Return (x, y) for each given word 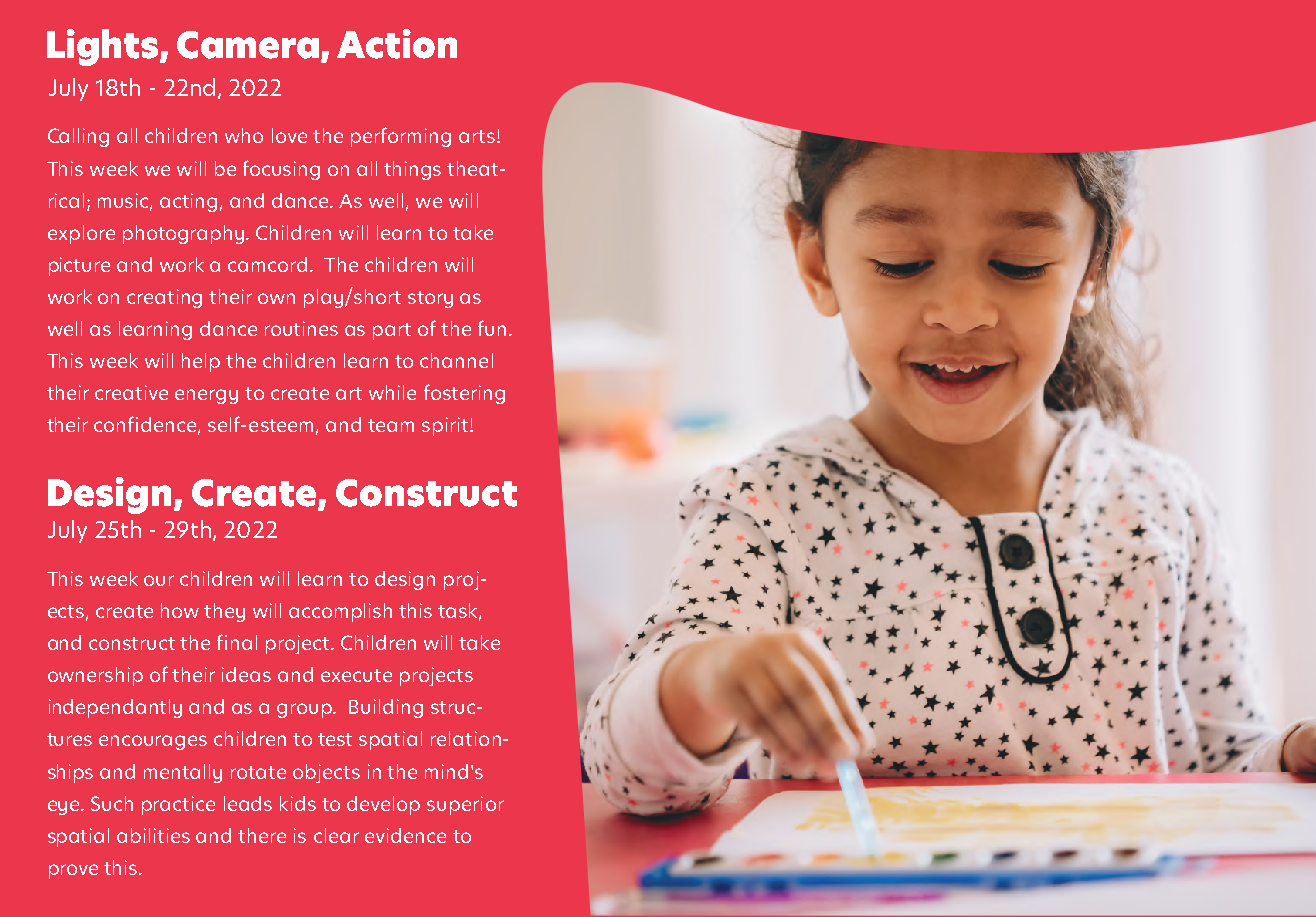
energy (206, 396)
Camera (248, 45)
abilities (153, 835)
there (262, 835)
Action (397, 44)
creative (131, 392)
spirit (446, 426)
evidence (405, 835)
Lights (104, 47)
